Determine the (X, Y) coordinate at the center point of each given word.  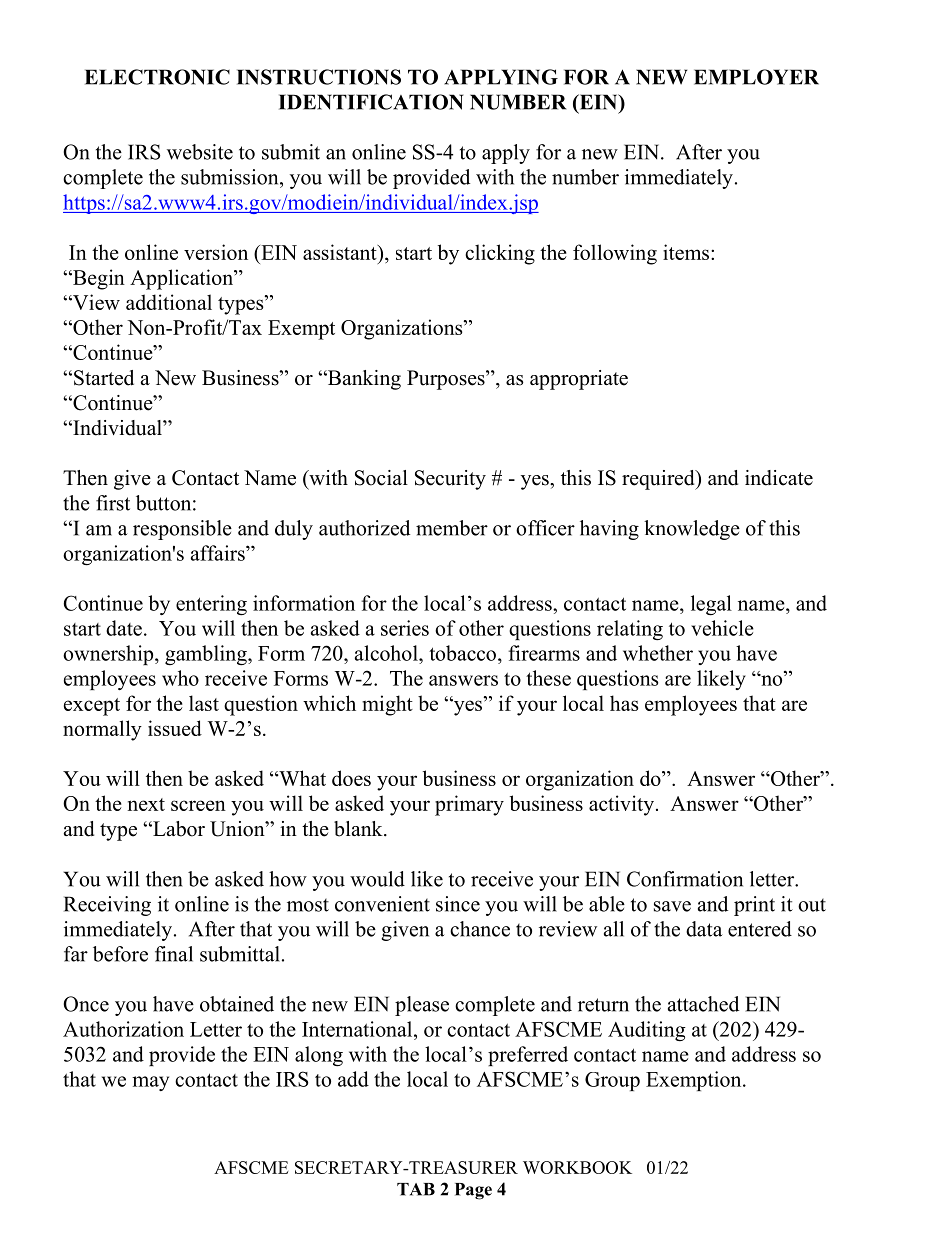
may (150, 1083)
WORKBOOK (577, 1167)
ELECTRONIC (157, 77)
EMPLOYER (756, 77)
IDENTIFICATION (371, 102)
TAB (416, 1189)
